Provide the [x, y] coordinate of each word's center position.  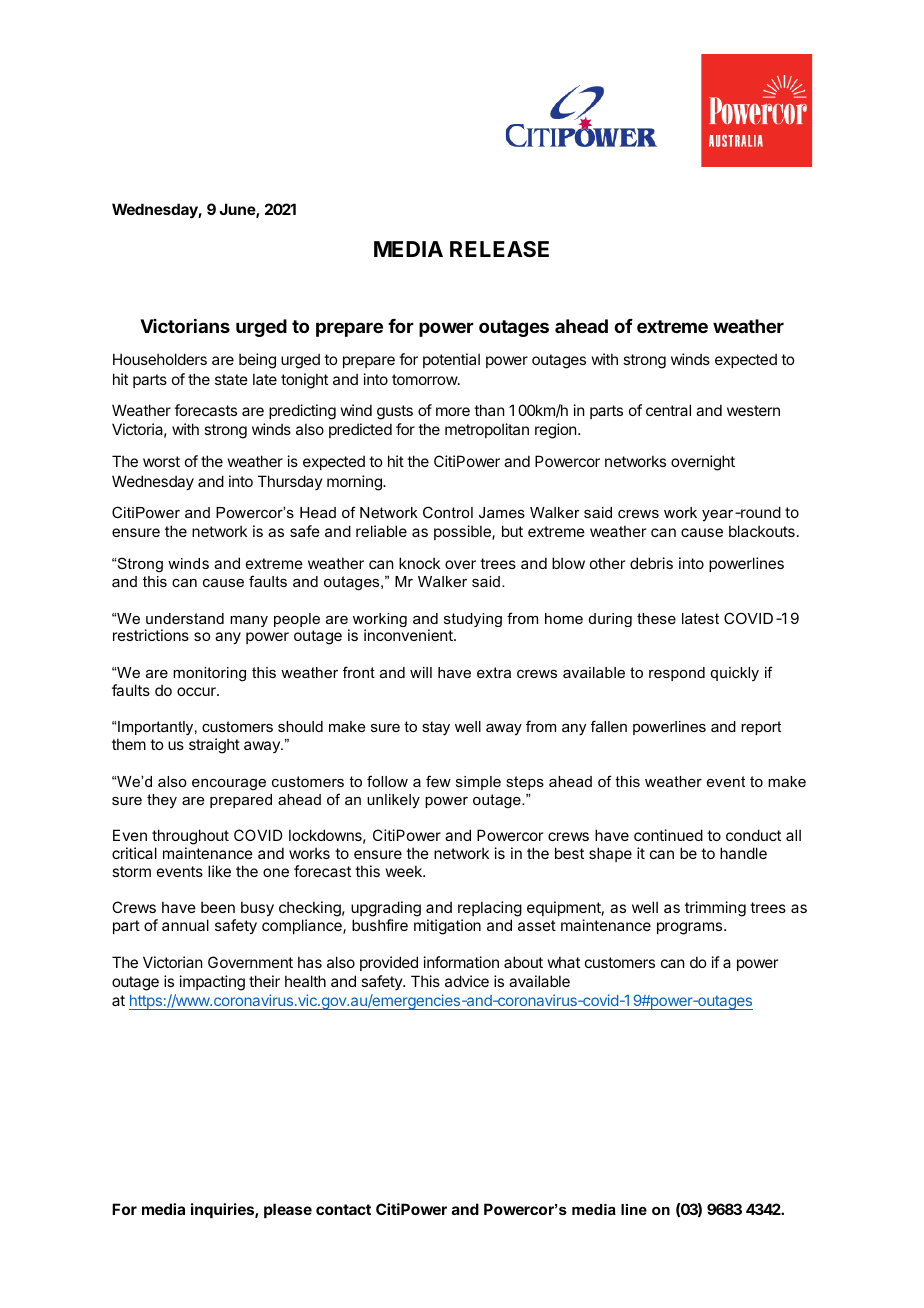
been [218, 907]
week [405, 871]
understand [185, 618]
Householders [160, 359]
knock [419, 563]
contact [343, 1209]
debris [651, 563]
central [668, 410]
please [288, 1210]
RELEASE [499, 249]
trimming [715, 909]
